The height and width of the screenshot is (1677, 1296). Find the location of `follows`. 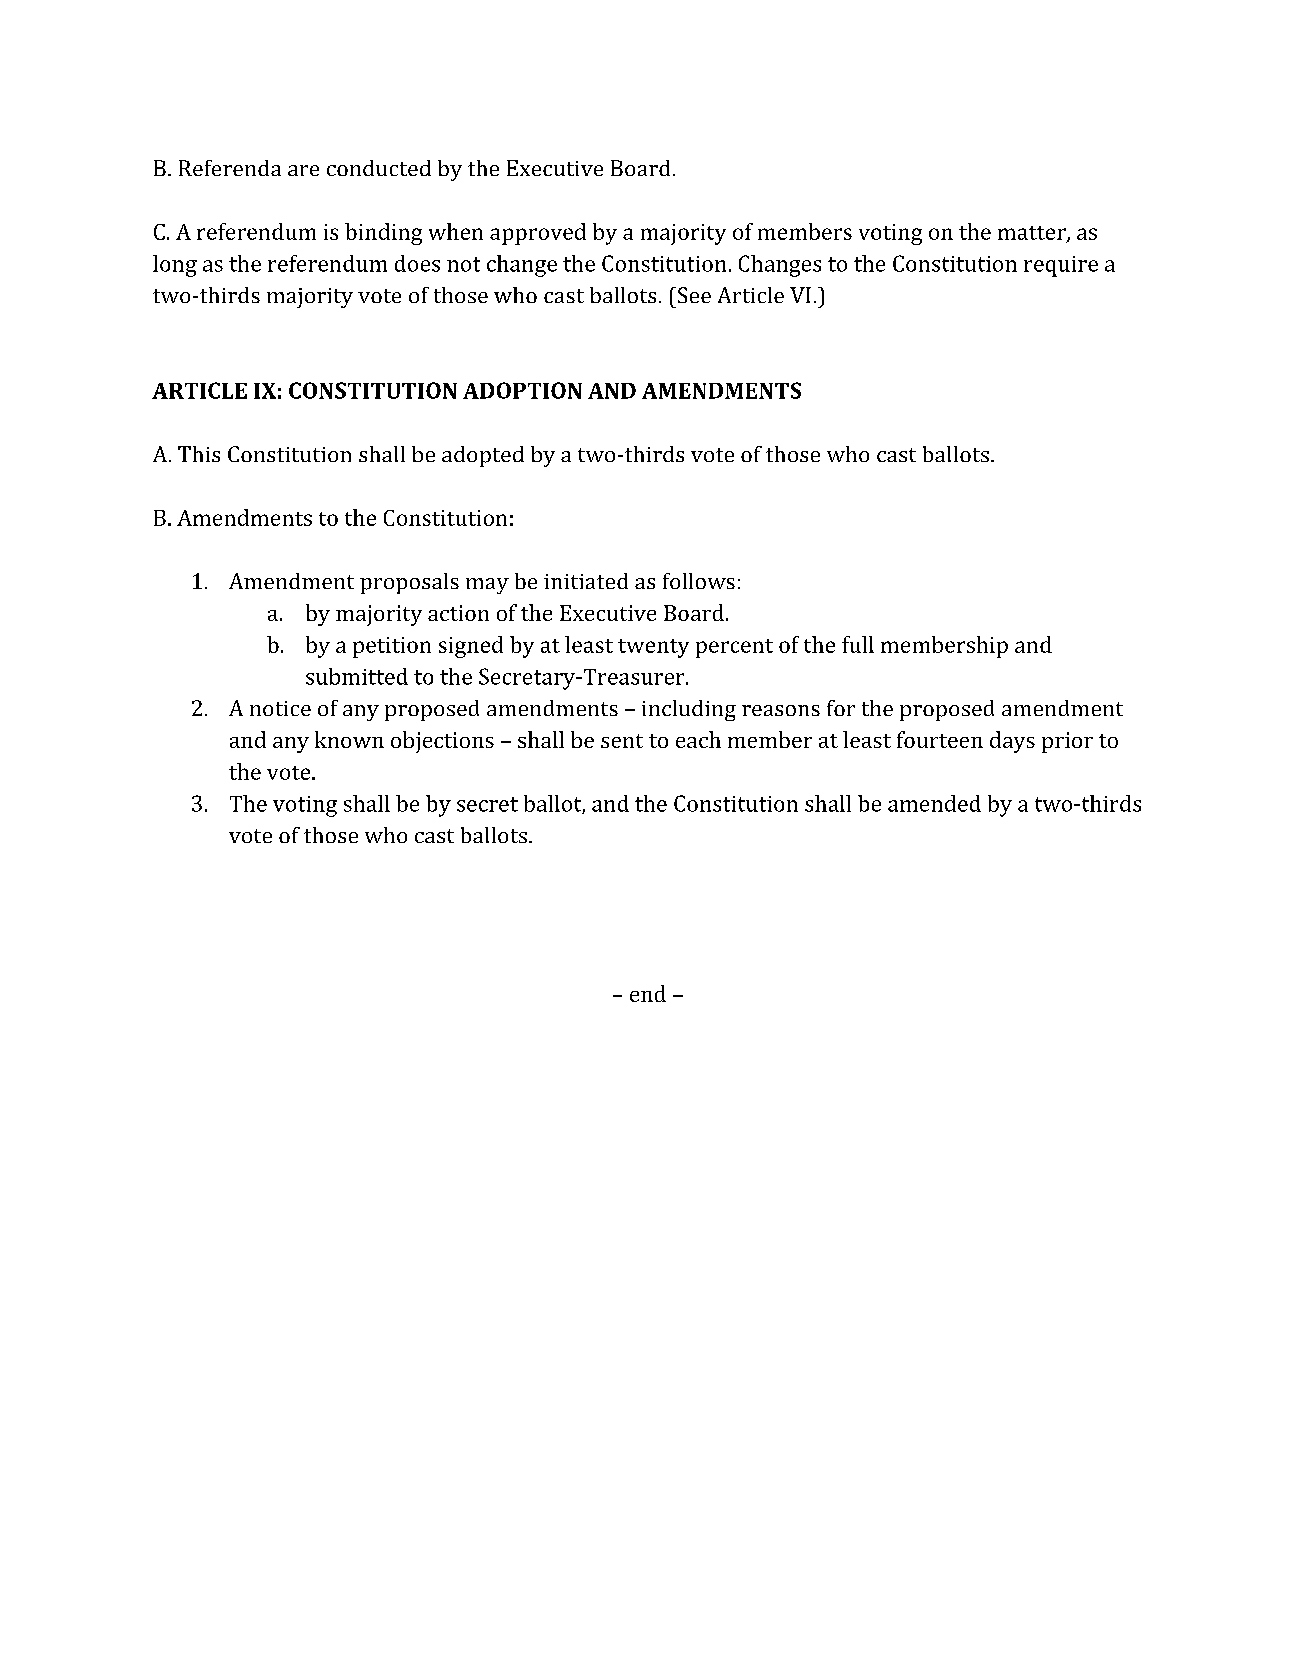

follows is located at coordinates (699, 581).
